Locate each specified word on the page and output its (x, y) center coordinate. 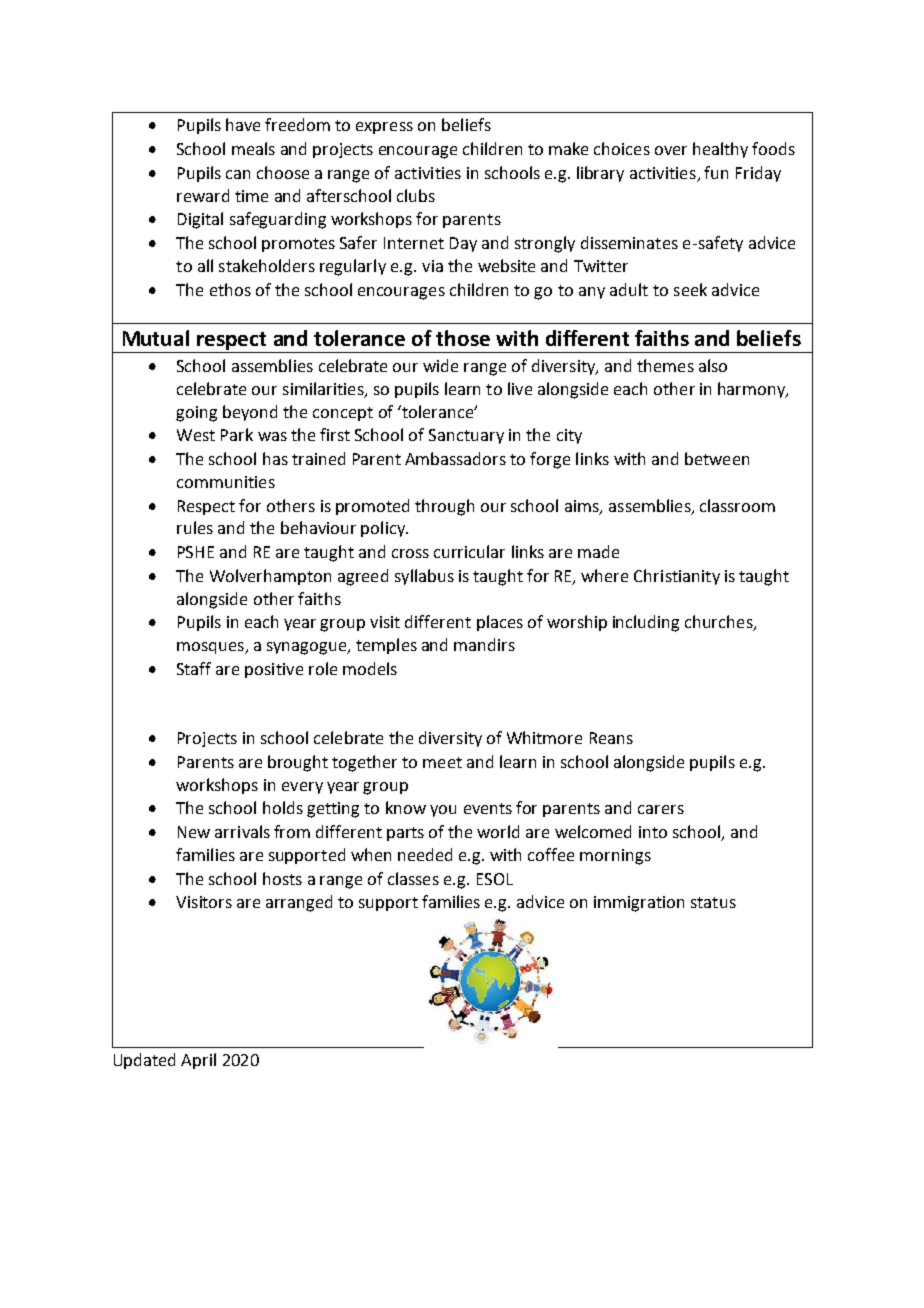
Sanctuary (466, 436)
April (198, 1061)
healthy (720, 150)
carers (661, 809)
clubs (416, 195)
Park (237, 434)
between (717, 458)
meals (253, 148)
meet (442, 762)
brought (298, 763)
